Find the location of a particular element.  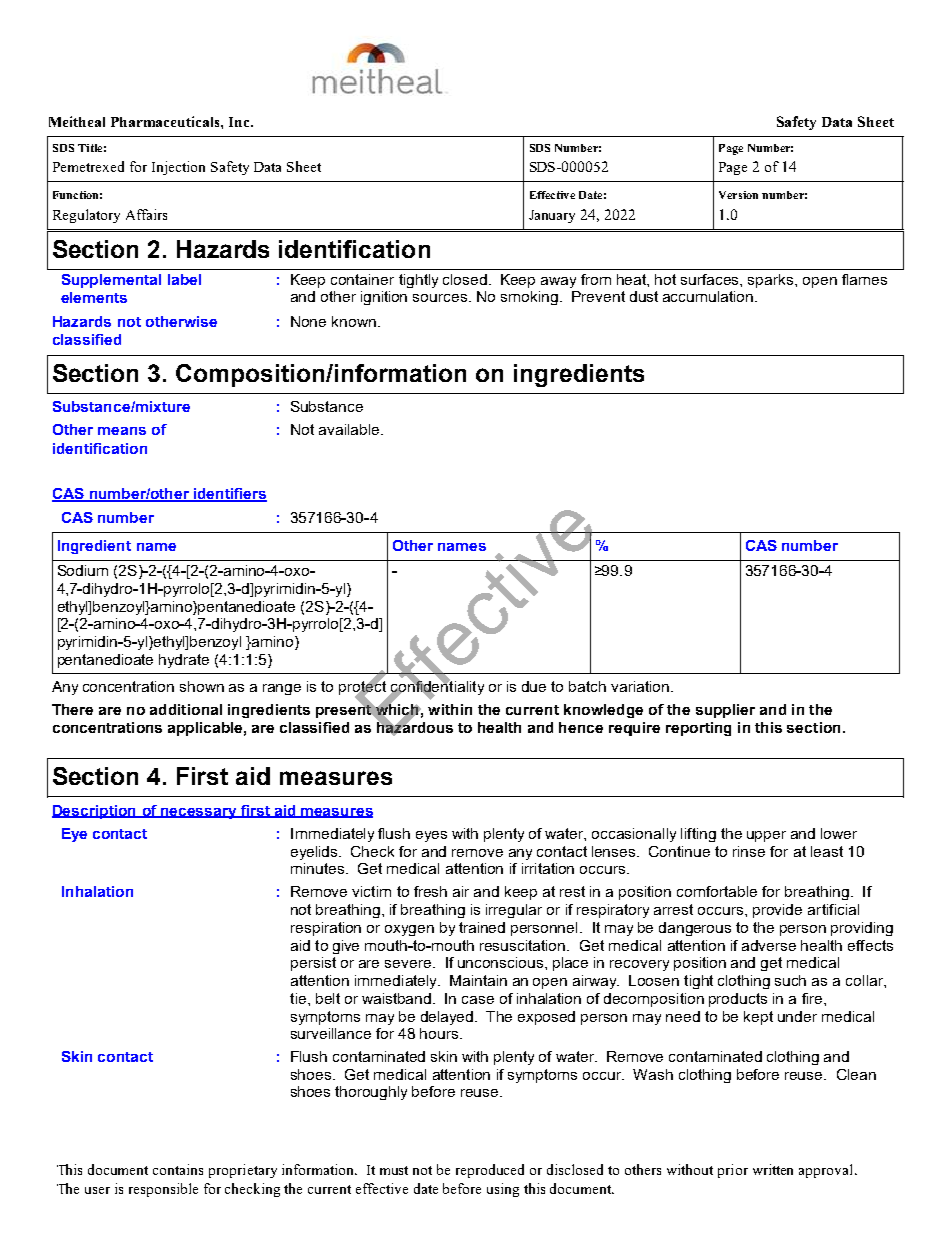

reproduced is located at coordinates (490, 1171).
